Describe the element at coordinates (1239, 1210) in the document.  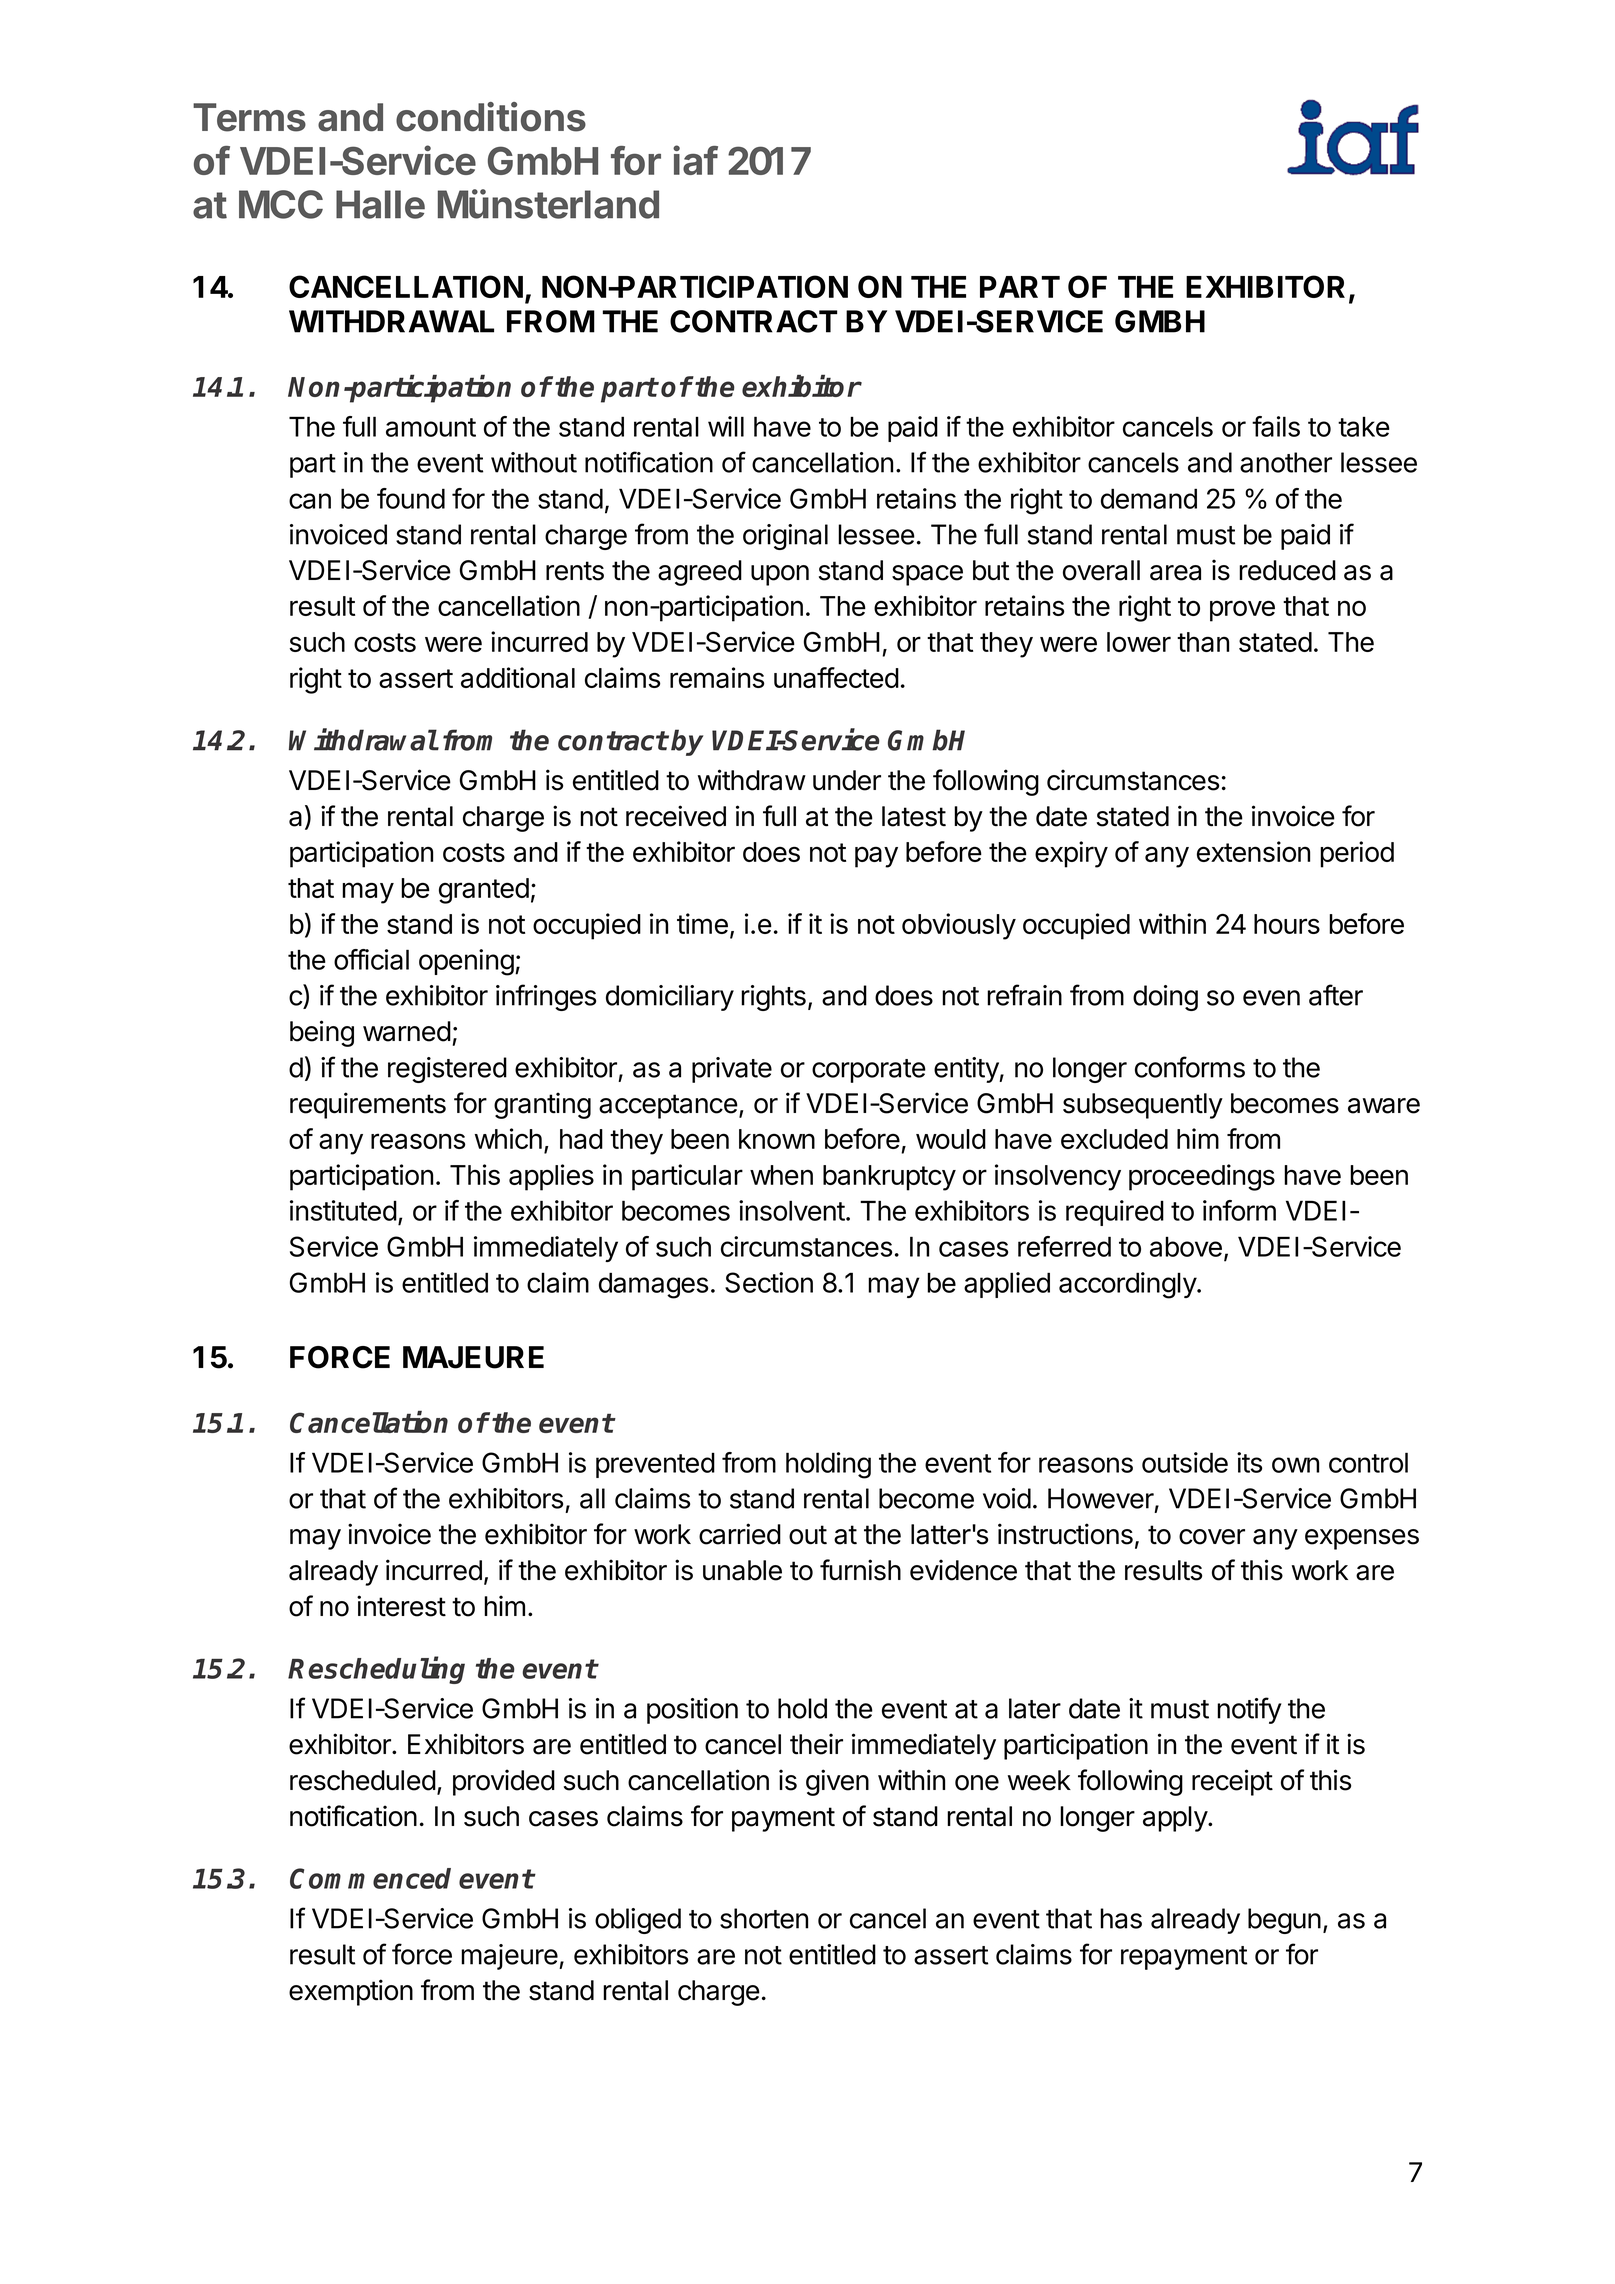
I see `inform` at that location.
